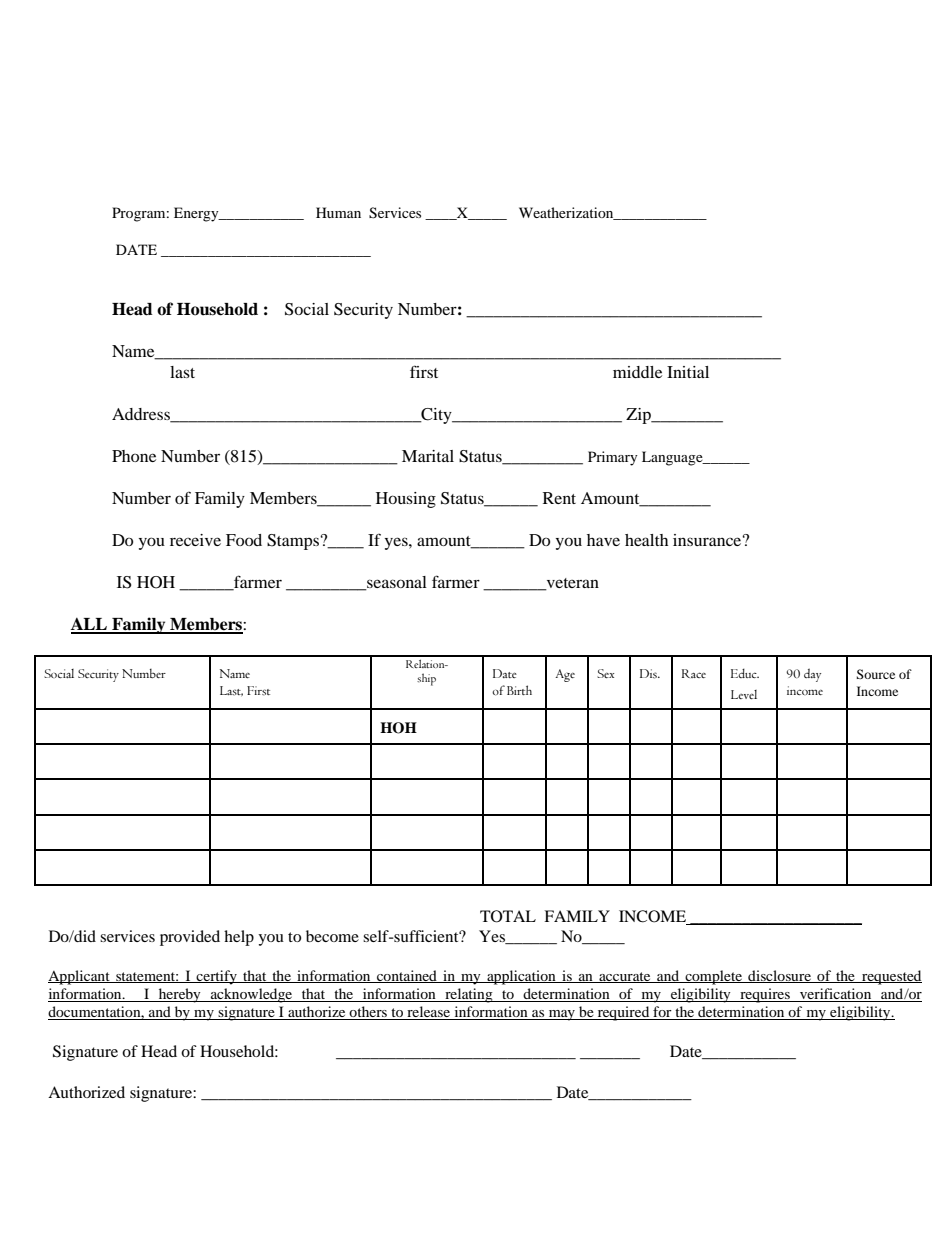 This screenshot has width=952, height=1233. I want to click on Level, so click(744, 694).
